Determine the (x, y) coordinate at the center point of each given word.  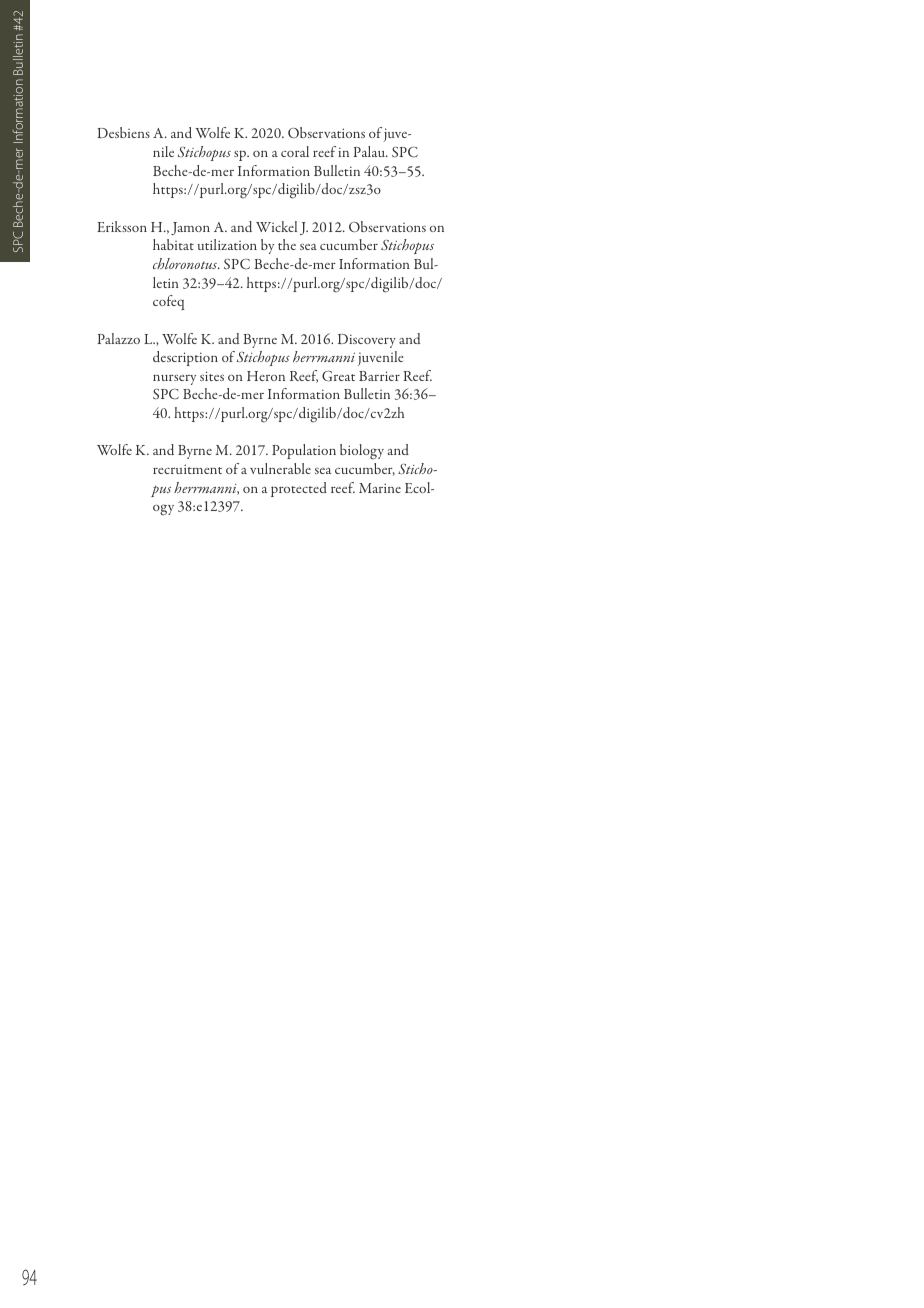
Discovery (367, 341)
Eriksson (122, 226)
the (287, 244)
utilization (227, 244)
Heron (266, 376)
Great (338, 376)
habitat (173, 244)
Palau (370, 151)
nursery (174, 380)
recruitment (187, 469)
